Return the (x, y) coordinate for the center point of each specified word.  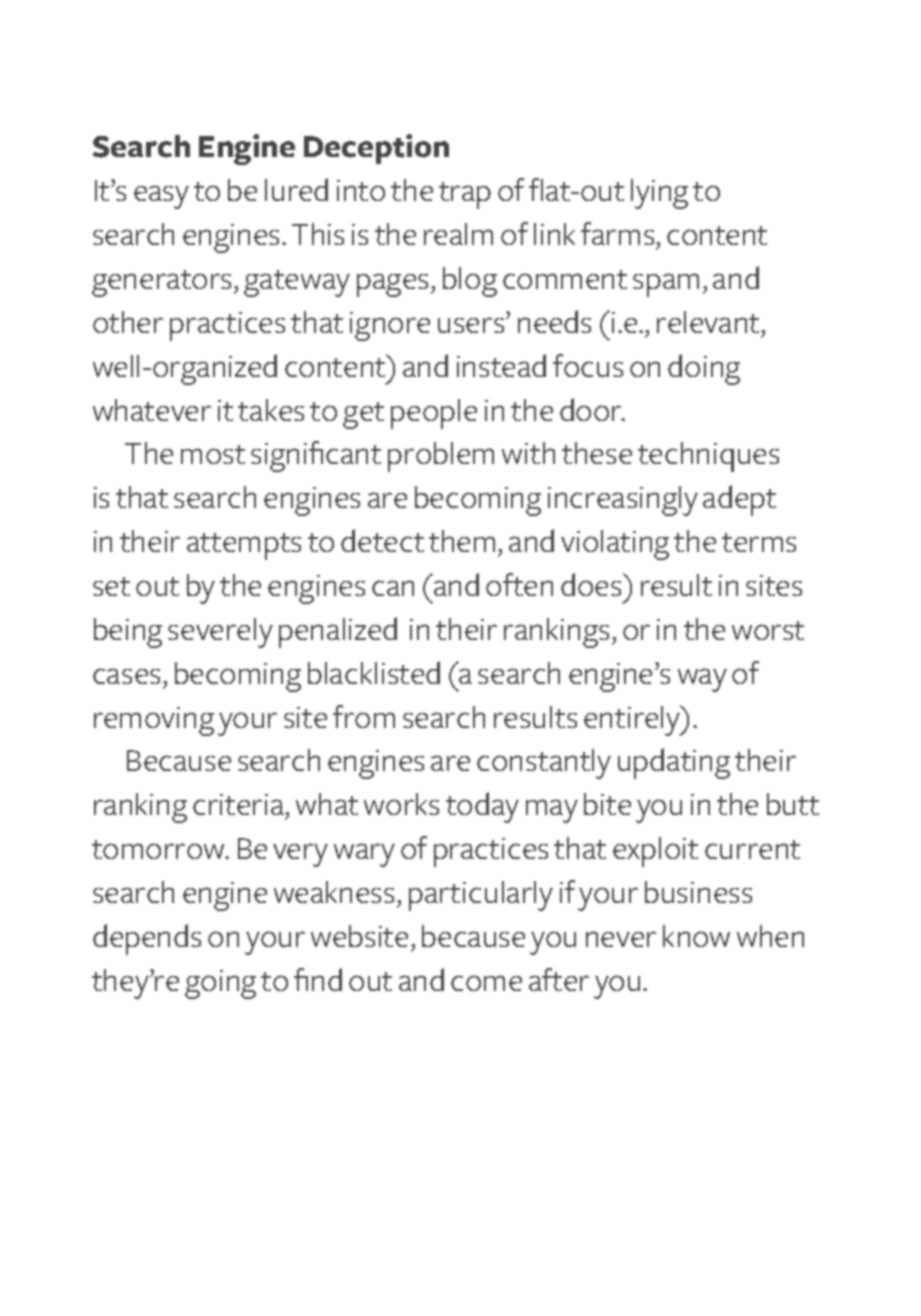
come (486, 983)
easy (161, 197)
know (696, 936)
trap (465, 195)
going (220, 984)
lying (659, 194)
